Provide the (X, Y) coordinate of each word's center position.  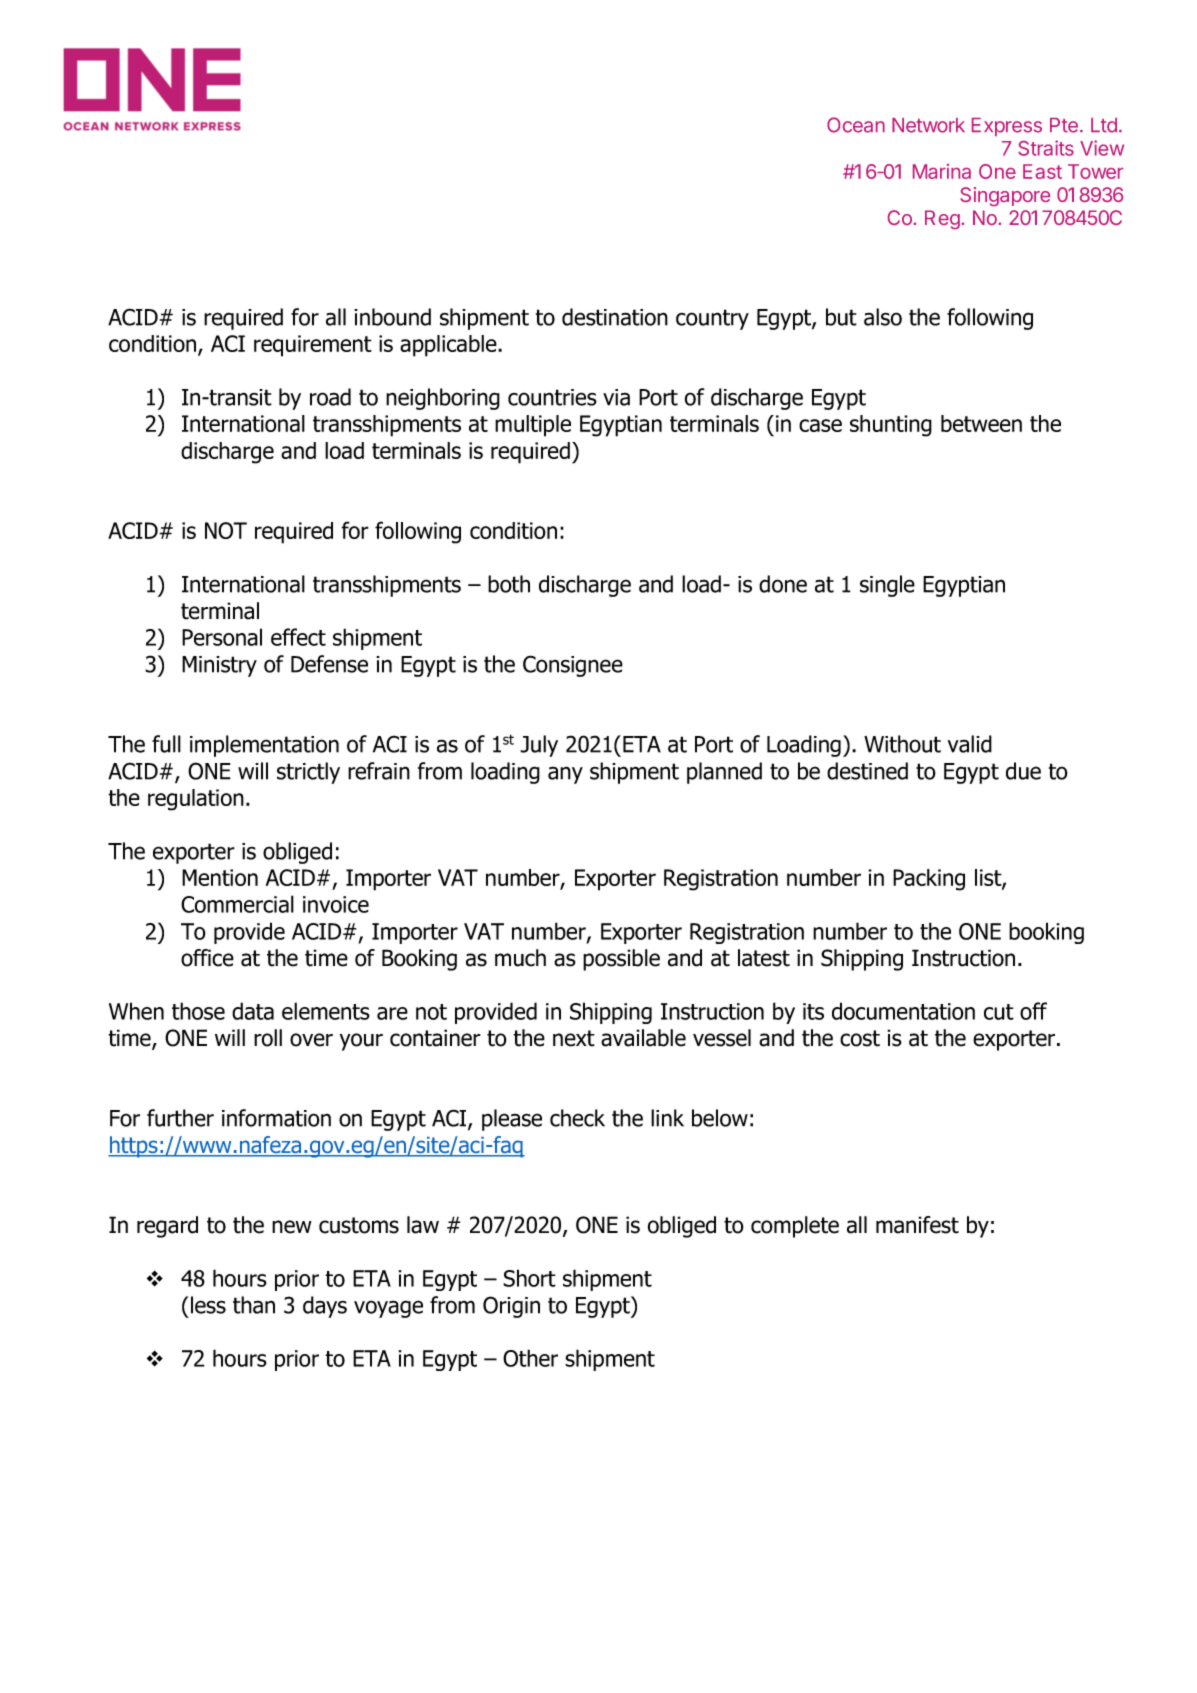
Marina (942, 171)
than (254, 1305)
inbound (392, 317)
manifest (917, 1225)
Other (530, 1358)
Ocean (856, 125)
